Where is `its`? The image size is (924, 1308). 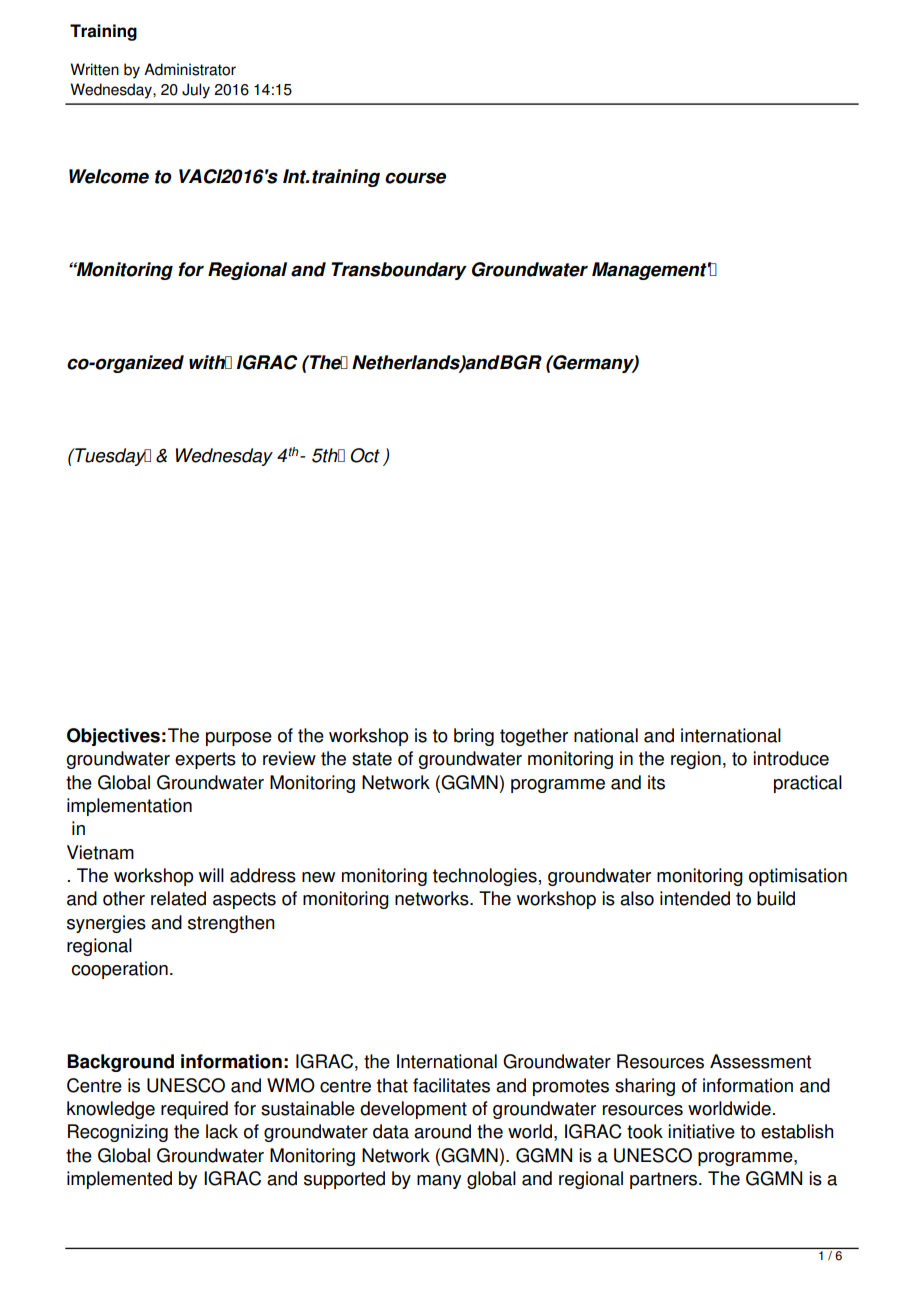 its is located at coordinates (656, 782).
